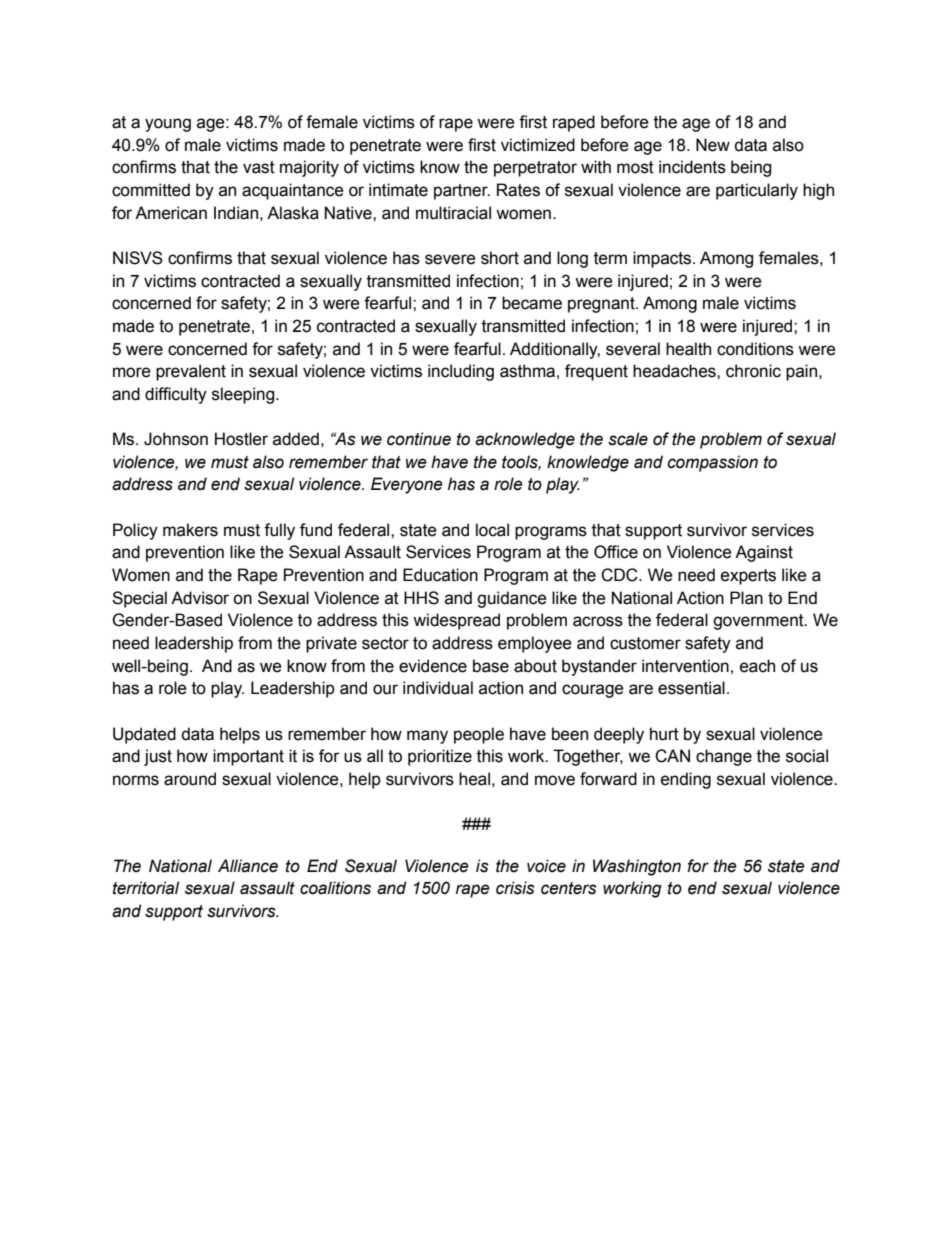 The image size is (952, 1233). I want to click on impacts, so click(663, 259).
